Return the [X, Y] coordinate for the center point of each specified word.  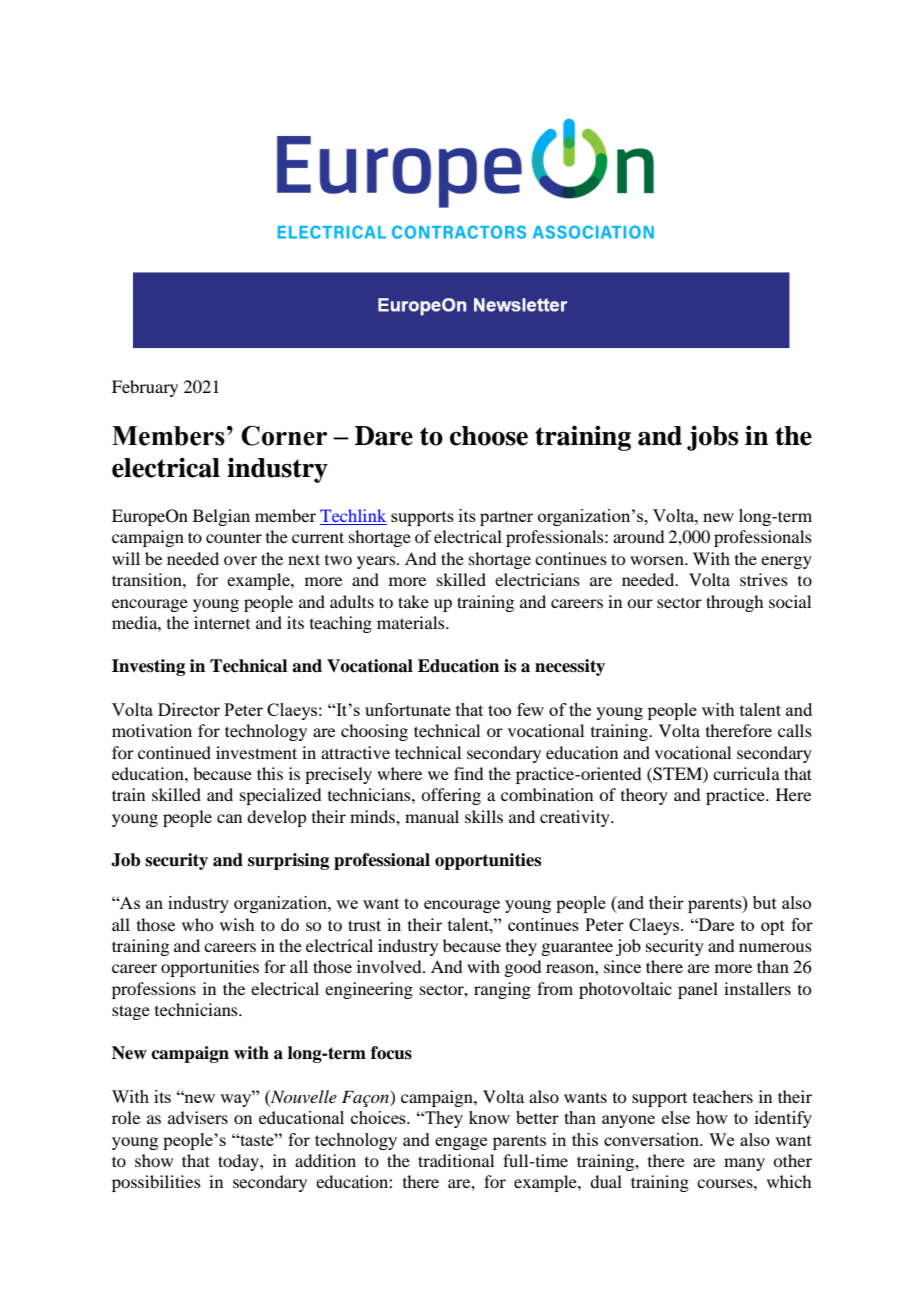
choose [489, 436]
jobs [712, 438]
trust [364, 925]
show [154, 1160]
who [197, 924]
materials [412, 622]
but [765, 902]
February [145, 388]
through [734, 603]
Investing [148, 667]
